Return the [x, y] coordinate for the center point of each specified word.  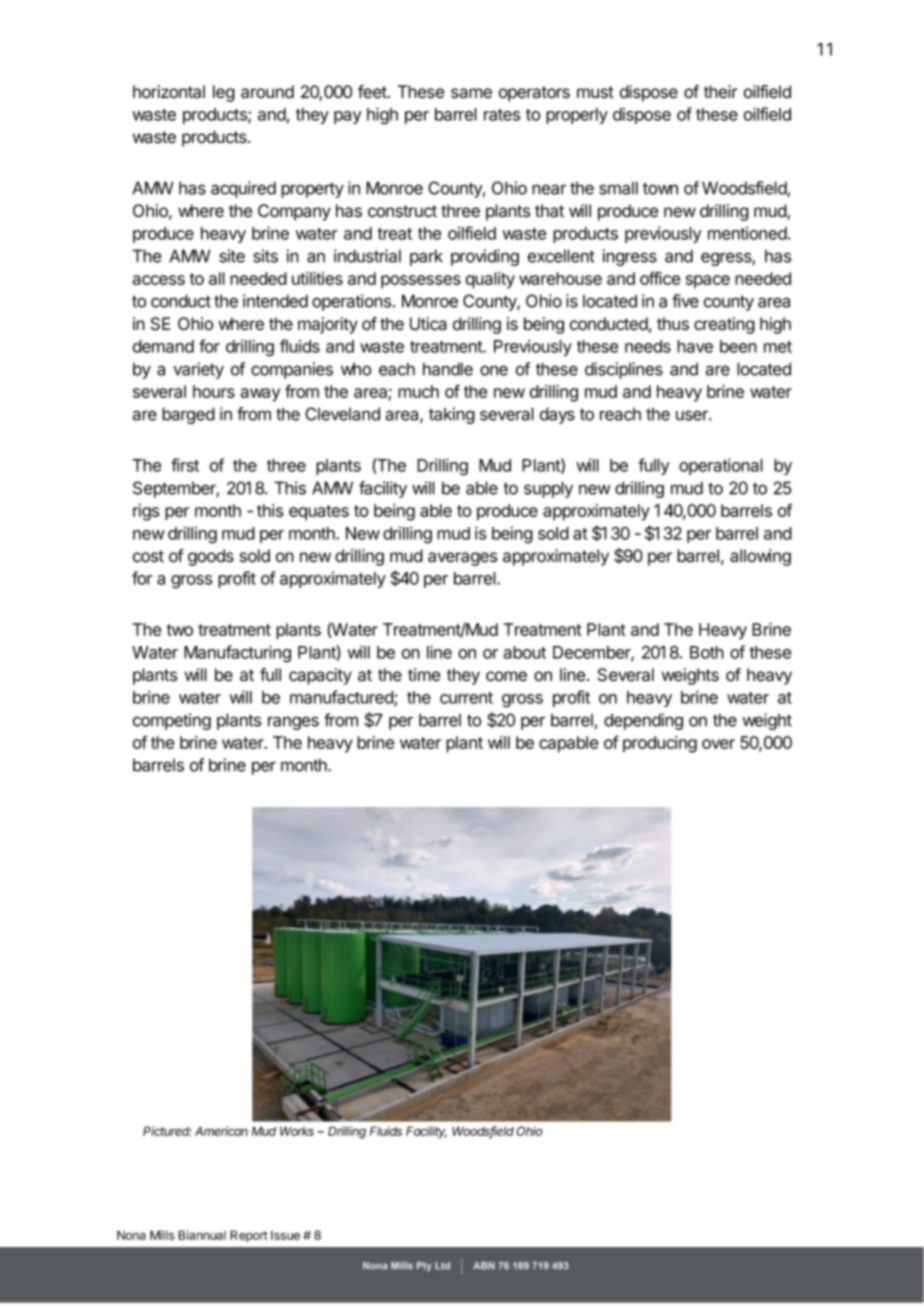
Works [297, 1131]
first [185, 465]
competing [172, 721]
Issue [285, 1235]
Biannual [202, 1235]
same [471, 93]
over [718, 744]
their [721, 92]
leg [224, 93]
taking [452, 415]
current [466, 698]
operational [721, 466]
